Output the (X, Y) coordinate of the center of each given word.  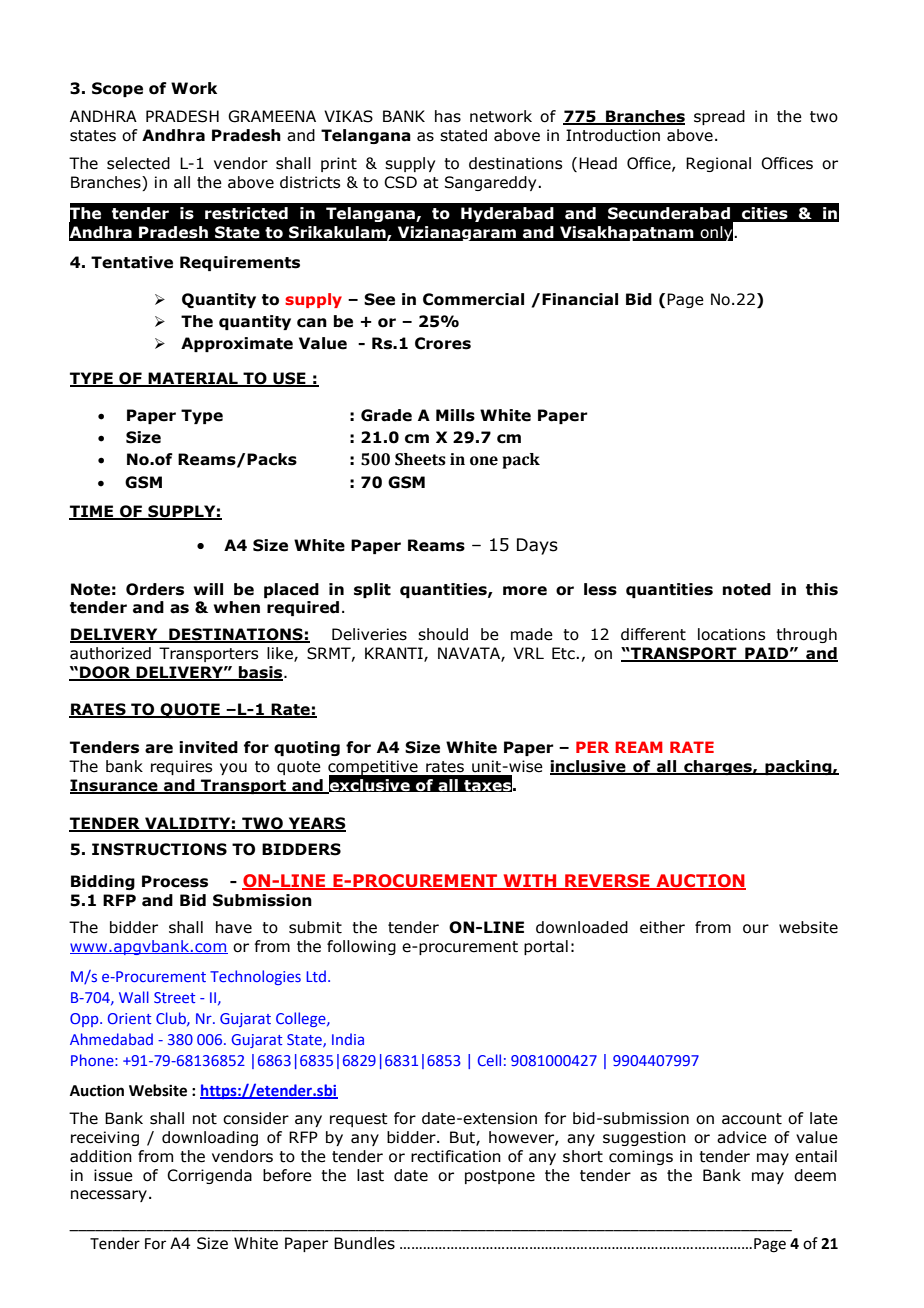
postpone (500, 1177)
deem (815, 1175)
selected (138, 163)
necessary (109, 1196)
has (448, 116)
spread (719, 117)
